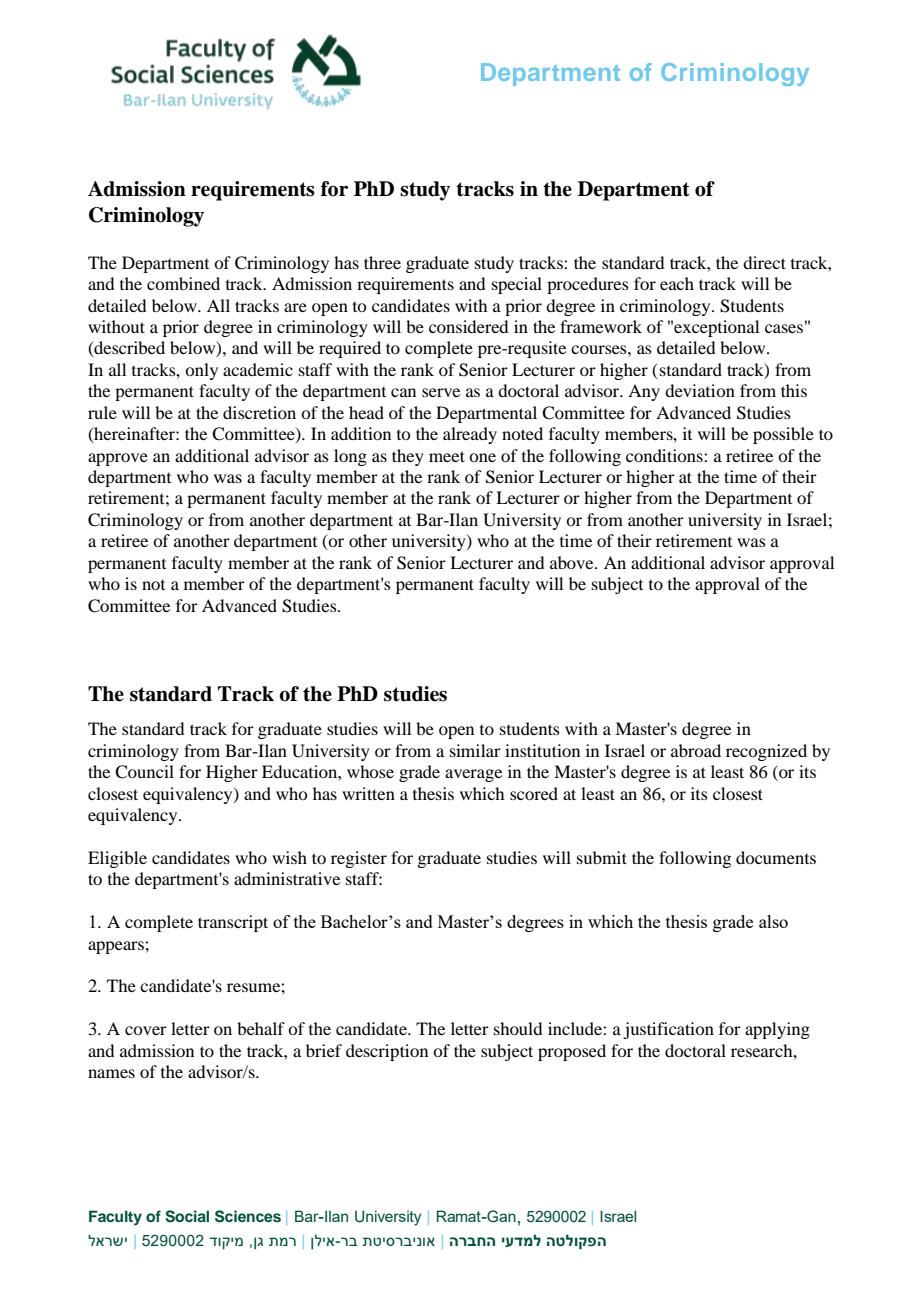 The width and height of the screenshot is (924, 1307). Describe the element at coordinates (468, 326) in the screenshot. I see `considered` at that location.
